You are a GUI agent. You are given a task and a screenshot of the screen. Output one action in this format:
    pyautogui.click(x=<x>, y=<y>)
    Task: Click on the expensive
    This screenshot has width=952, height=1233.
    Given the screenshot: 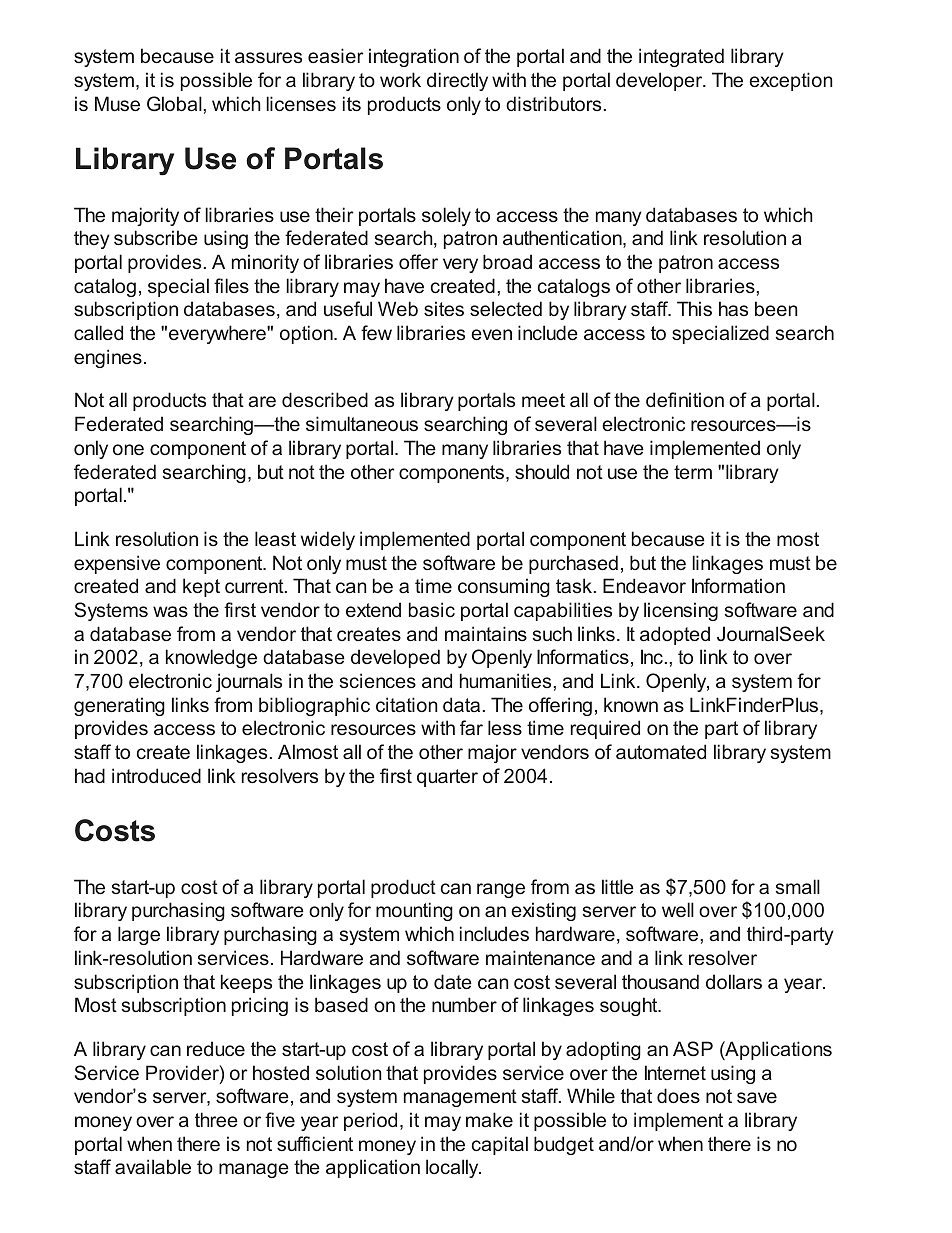 What is the action you would take?
    pyautogui.click(x=117, y=564)
